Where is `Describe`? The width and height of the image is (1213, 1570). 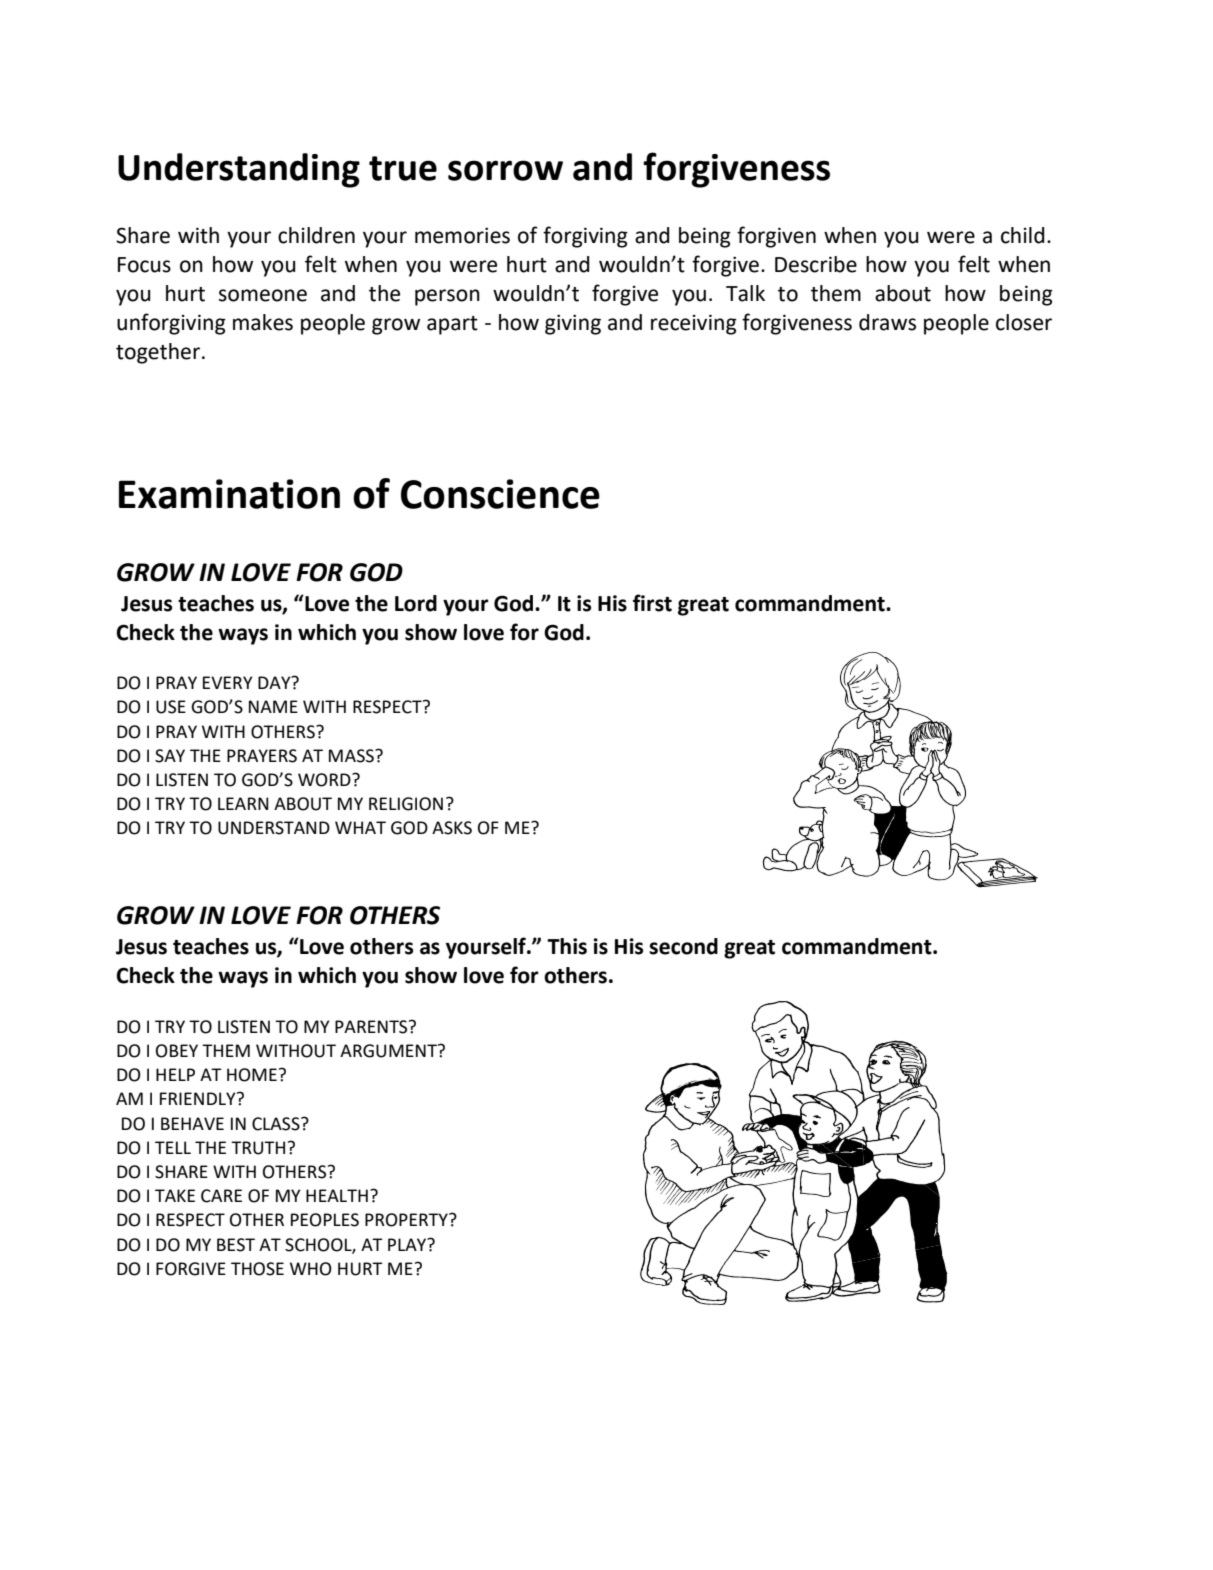 Describe is located at coordinates (816, 264).
